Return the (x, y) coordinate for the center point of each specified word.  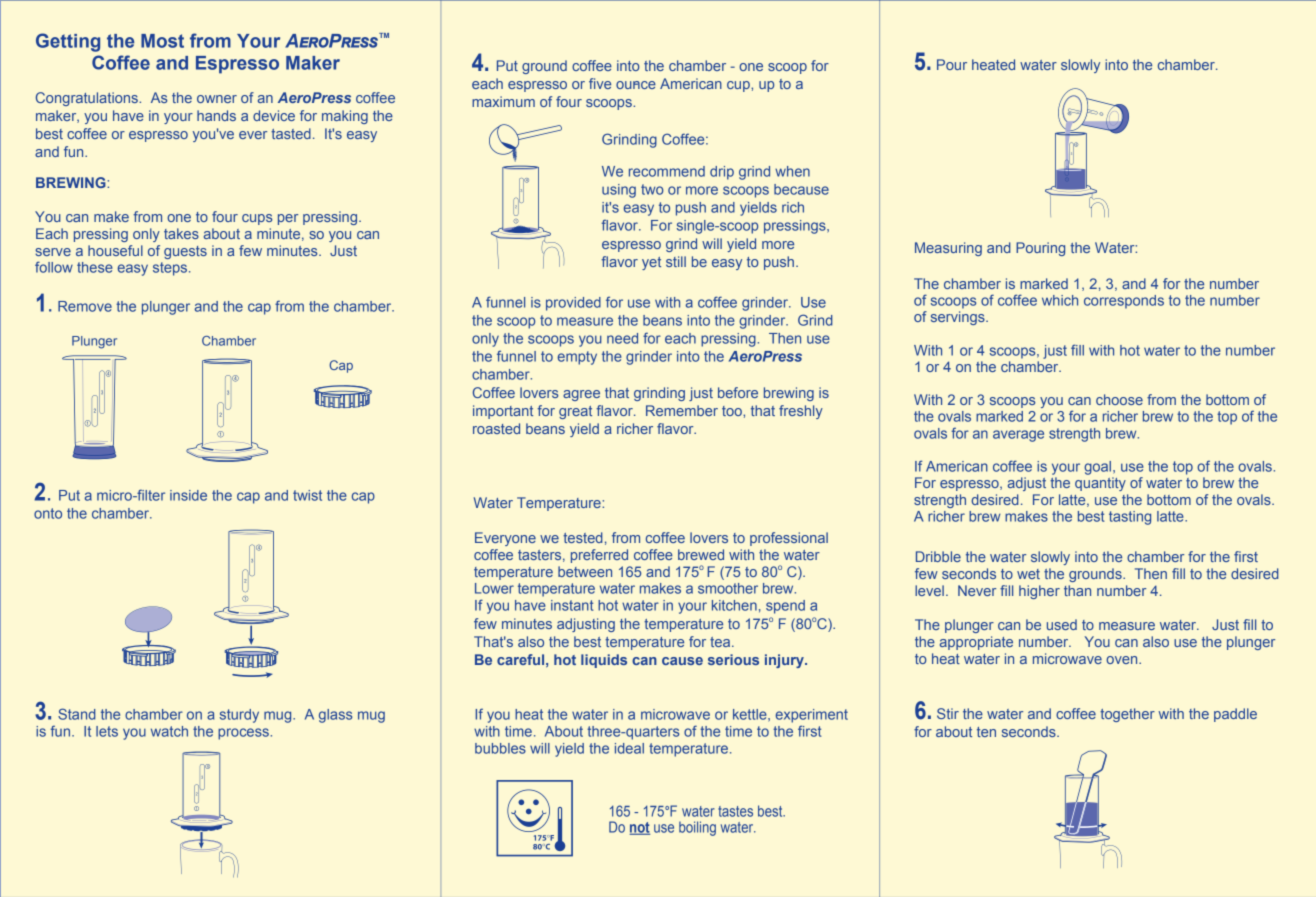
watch (169, 731)
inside (188, 495)
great (575, 412)
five (600, 83)
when (792, 171)
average (1018, 436)
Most (162, 41)
